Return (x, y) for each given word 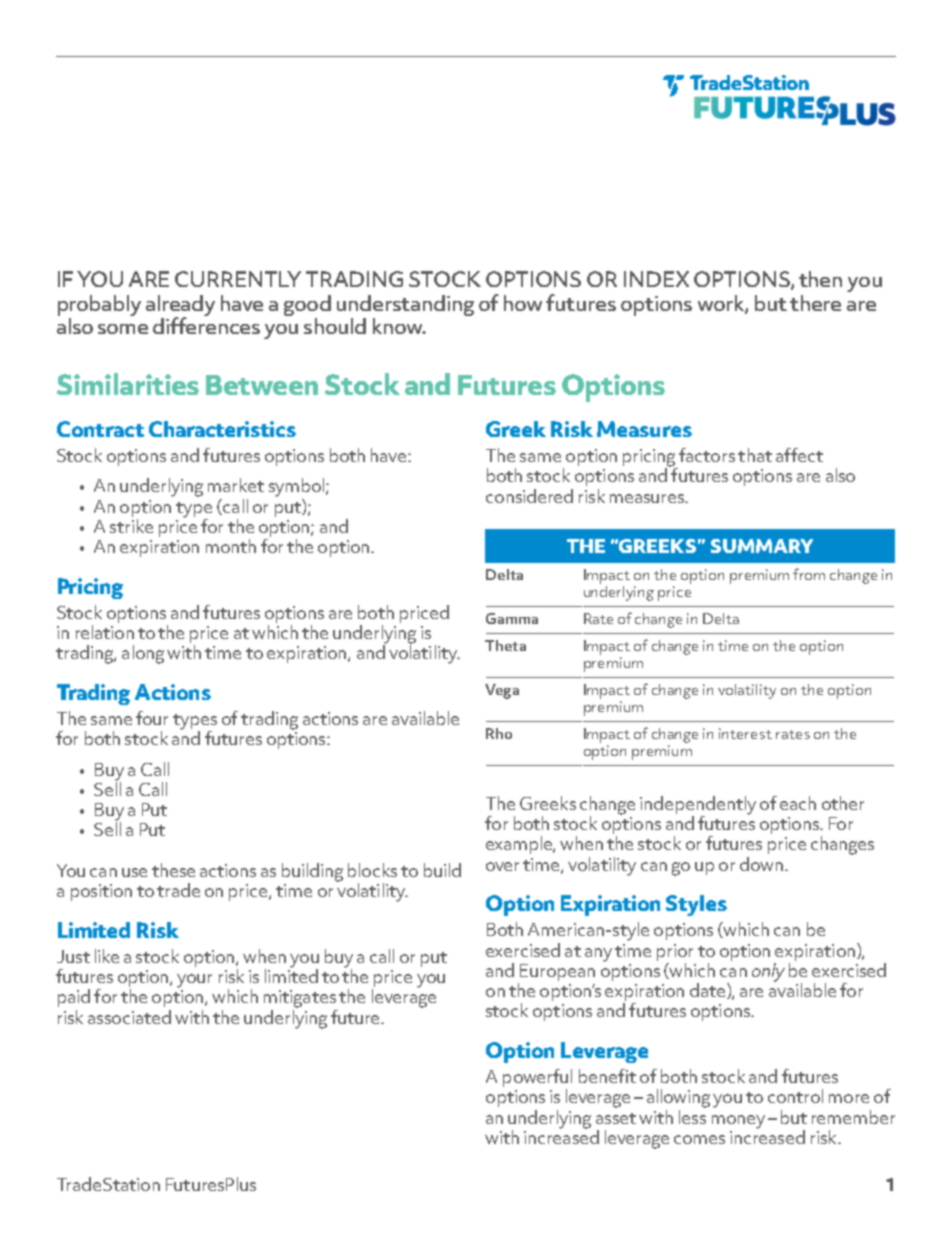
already (180, 306)
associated (129, 1017)
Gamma (512, 618)
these (173, 870)
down (761, 864)
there (815, 303)
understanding (405, 305)
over (502, 866)
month (231, 546)
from (809, 574)
